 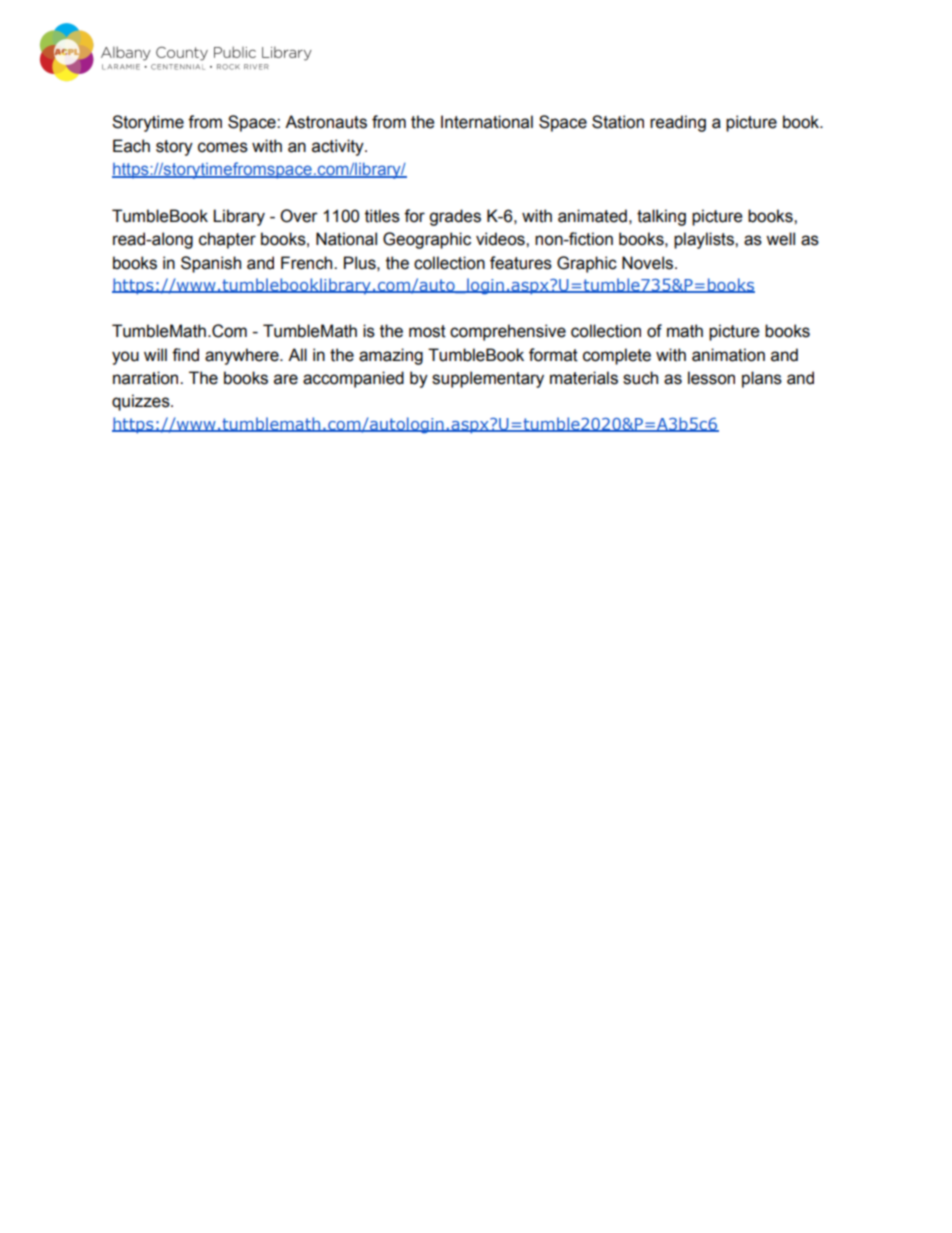 I want to click on Station, so click(x=618, y=122).
